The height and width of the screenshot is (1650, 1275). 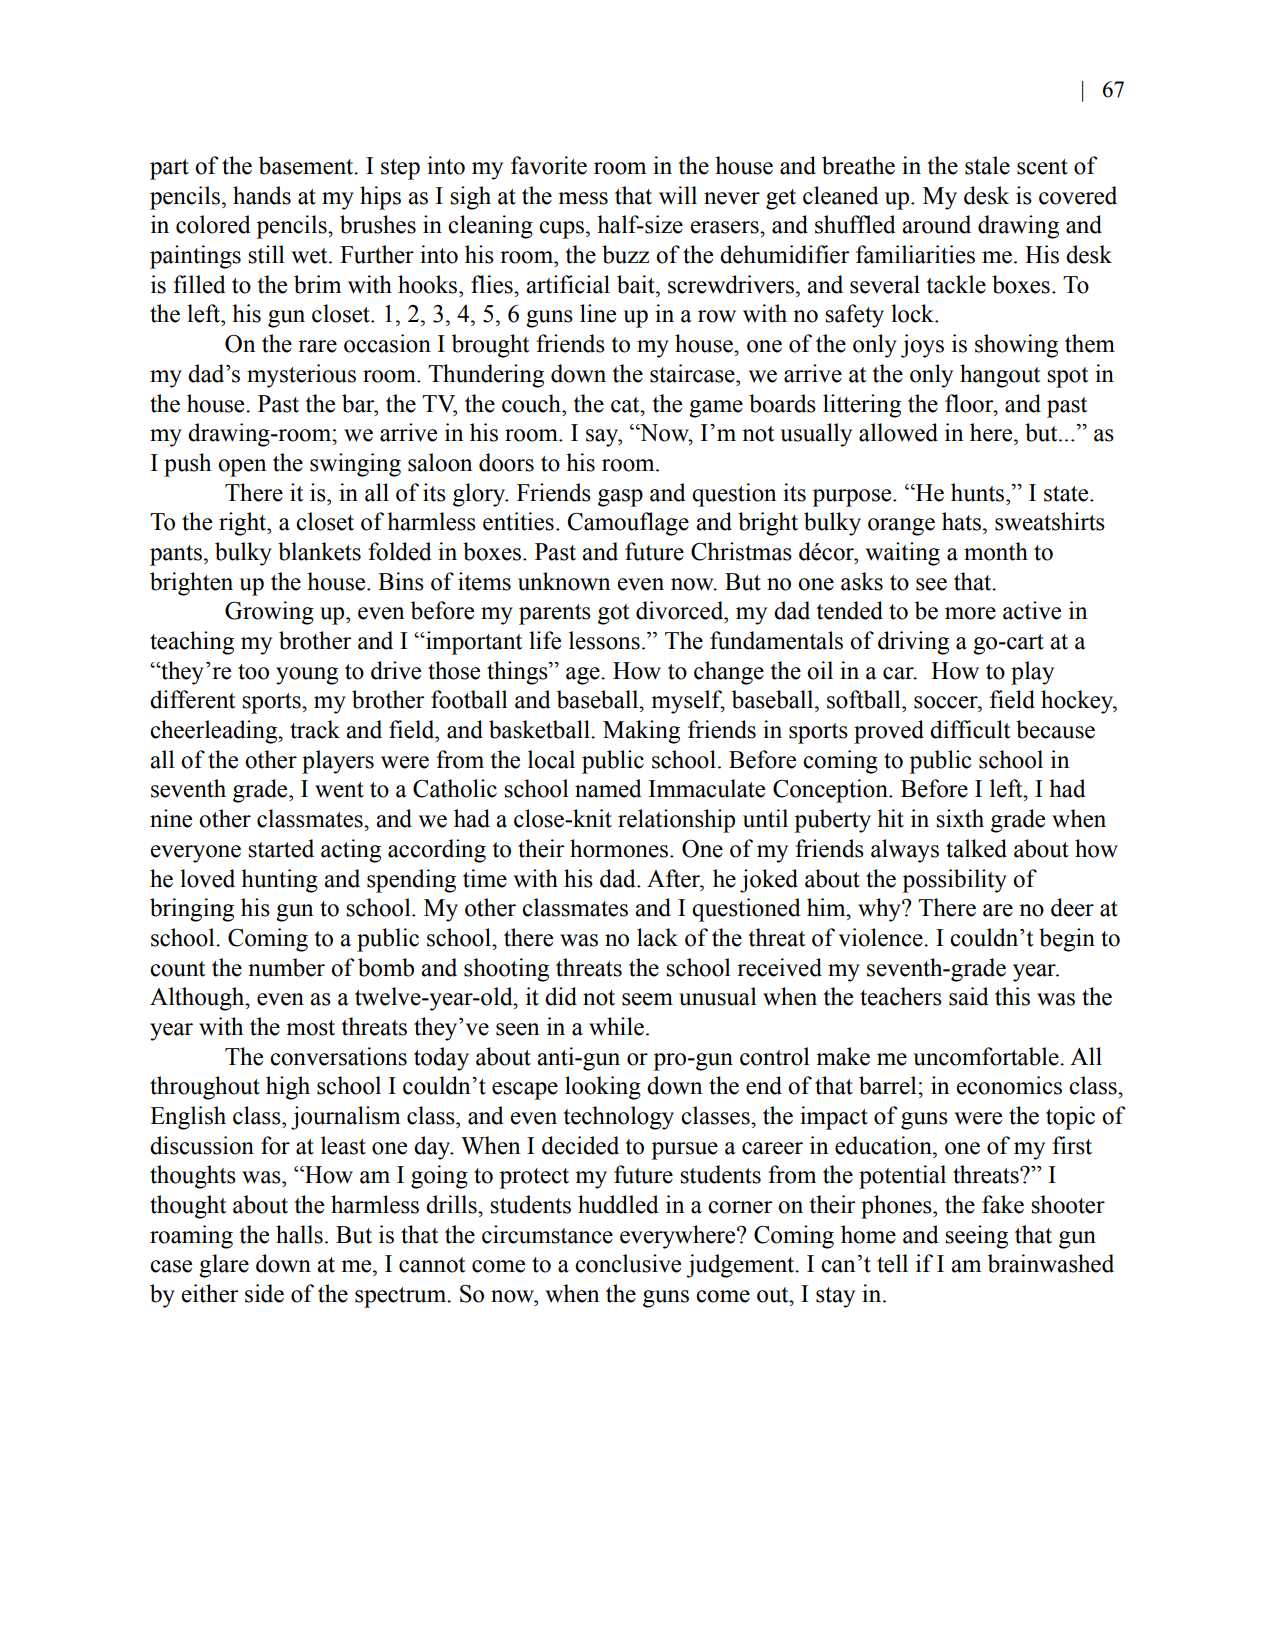 What do you see at coordinates (976, 848) in the screenshot?
I see `talked` at bounding box center [976, 848].
